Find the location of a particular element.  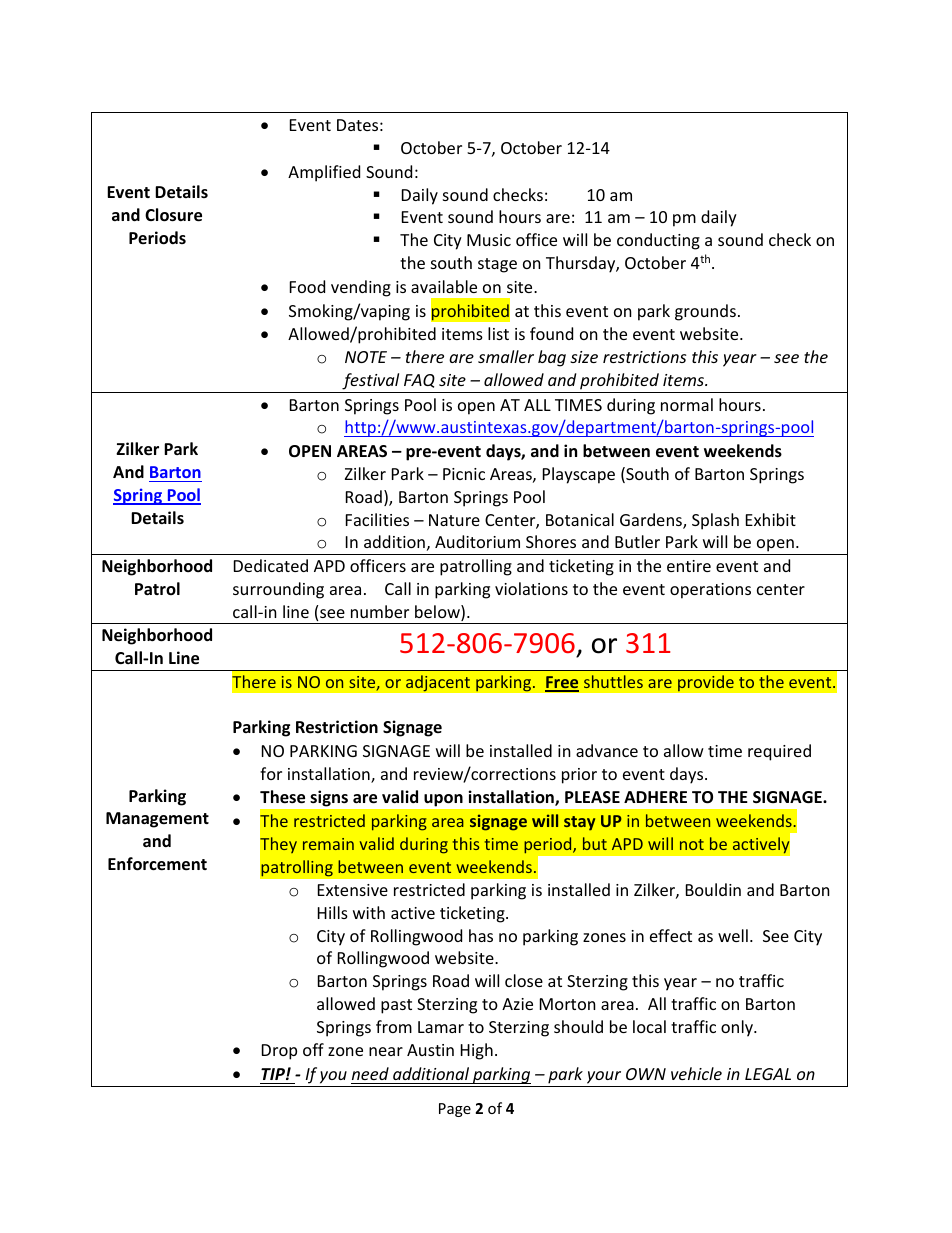

has is located at coordinates (481, 935).
